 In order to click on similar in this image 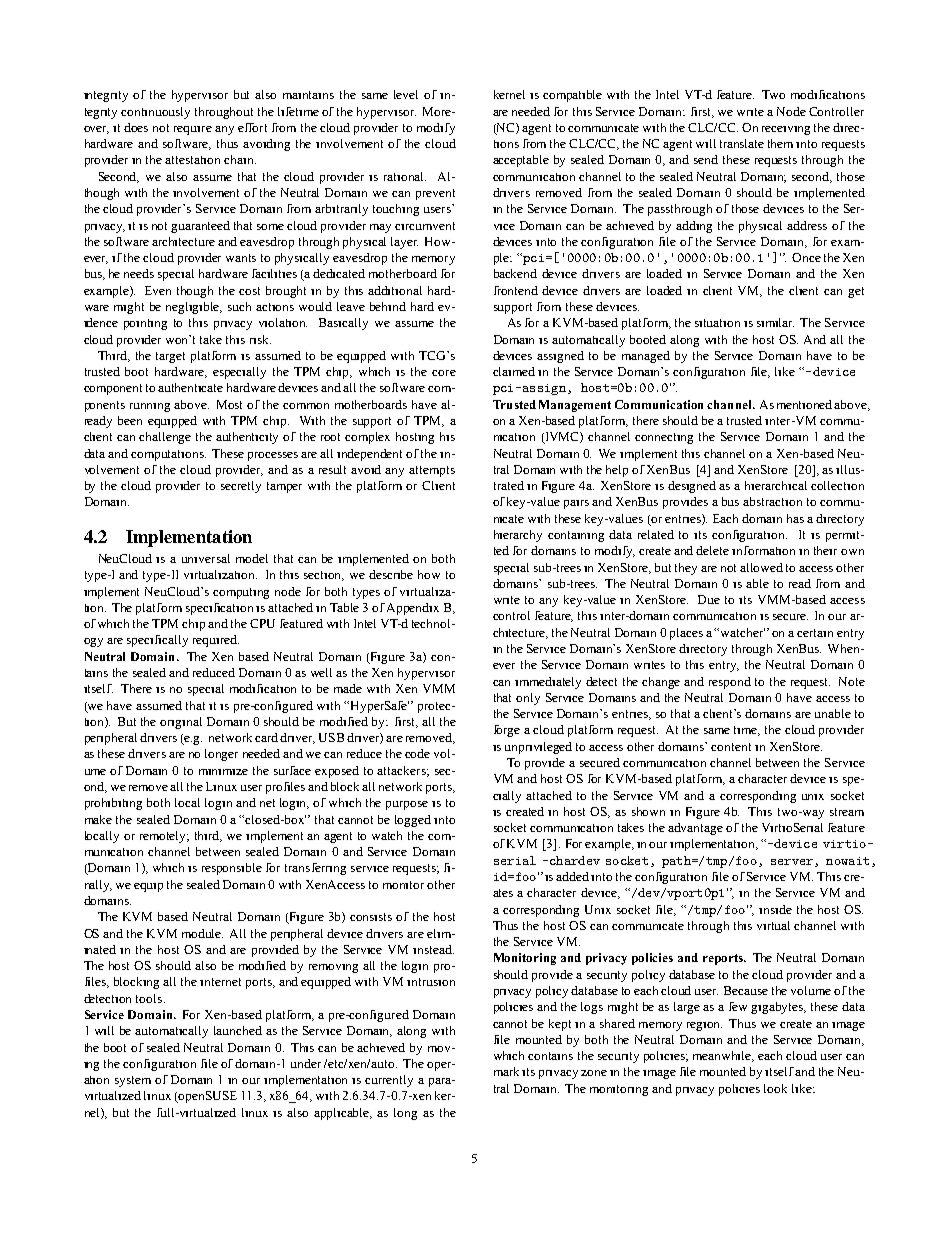, I will do `click(775, 322)`.
